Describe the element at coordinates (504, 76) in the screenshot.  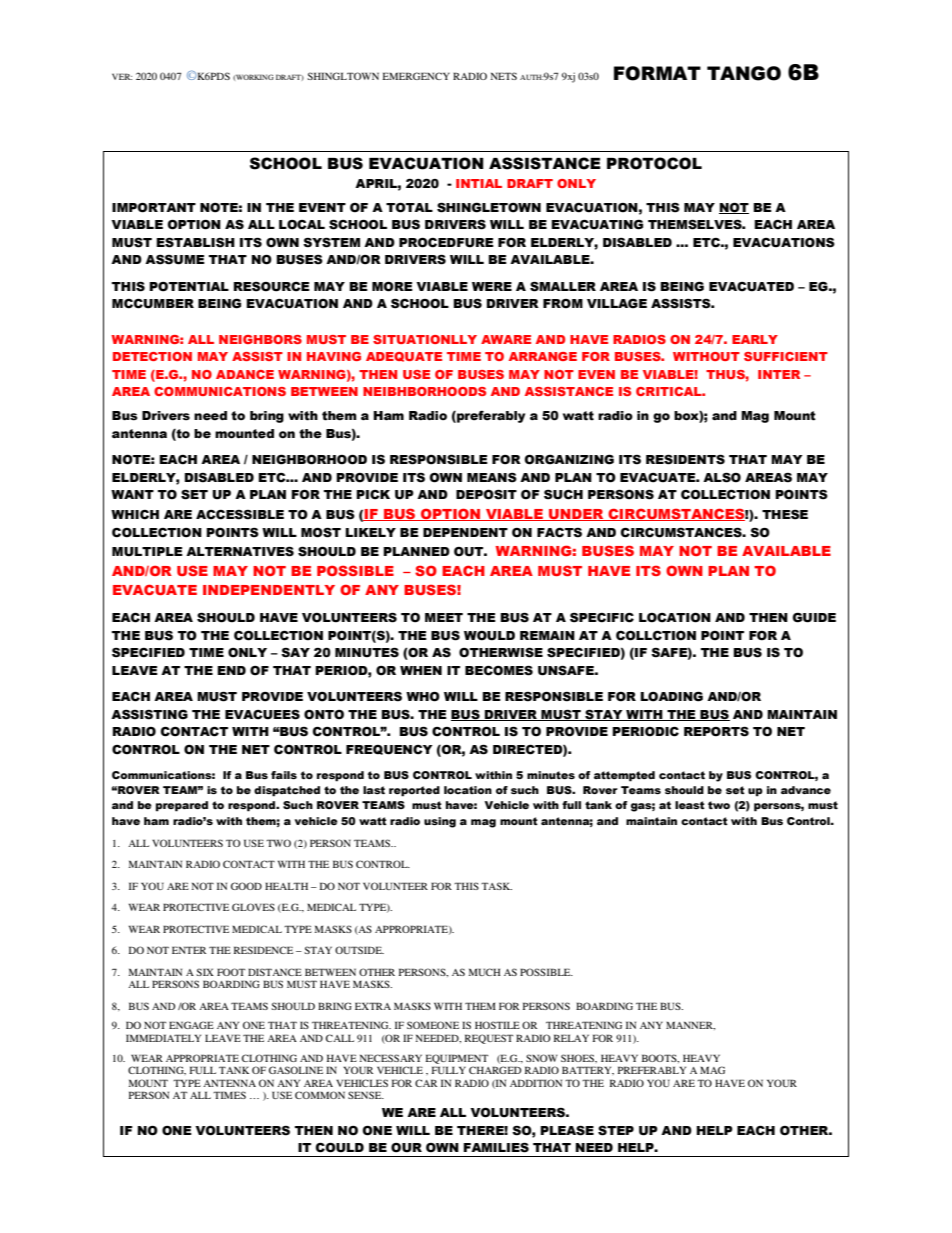
I see `NETS` at that location.
